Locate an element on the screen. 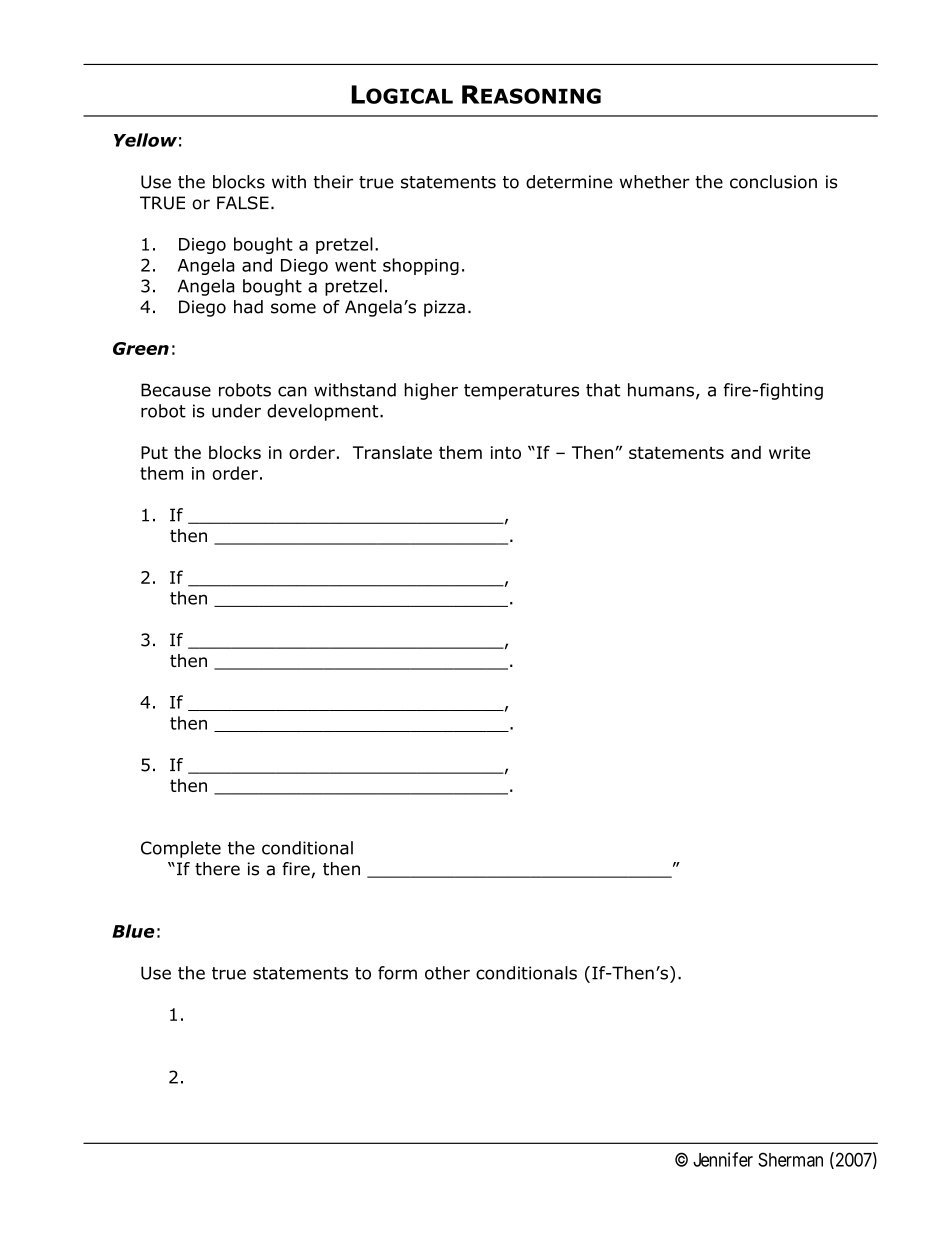 The width and height of the screenshot is (952, 1233). whether is located at coordinates (655, 182).
